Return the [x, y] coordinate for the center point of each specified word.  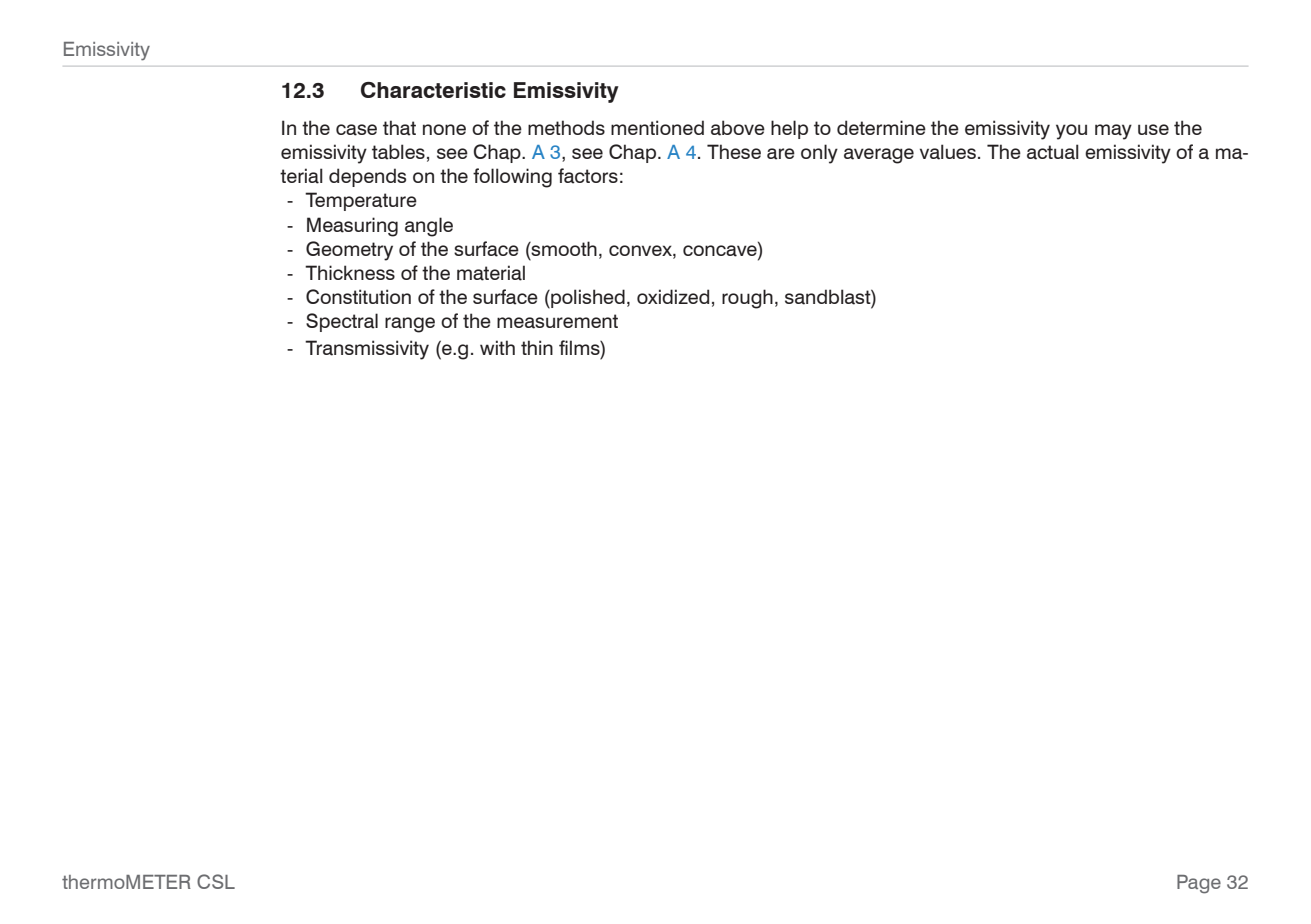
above [738, 128]
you [1071, 132]
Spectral [342, 322]
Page [1199, 884]
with [497, 347]
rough [747, 299]
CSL [216, 881]
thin [537, 347]
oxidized [673, 296]
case [356, 130]
